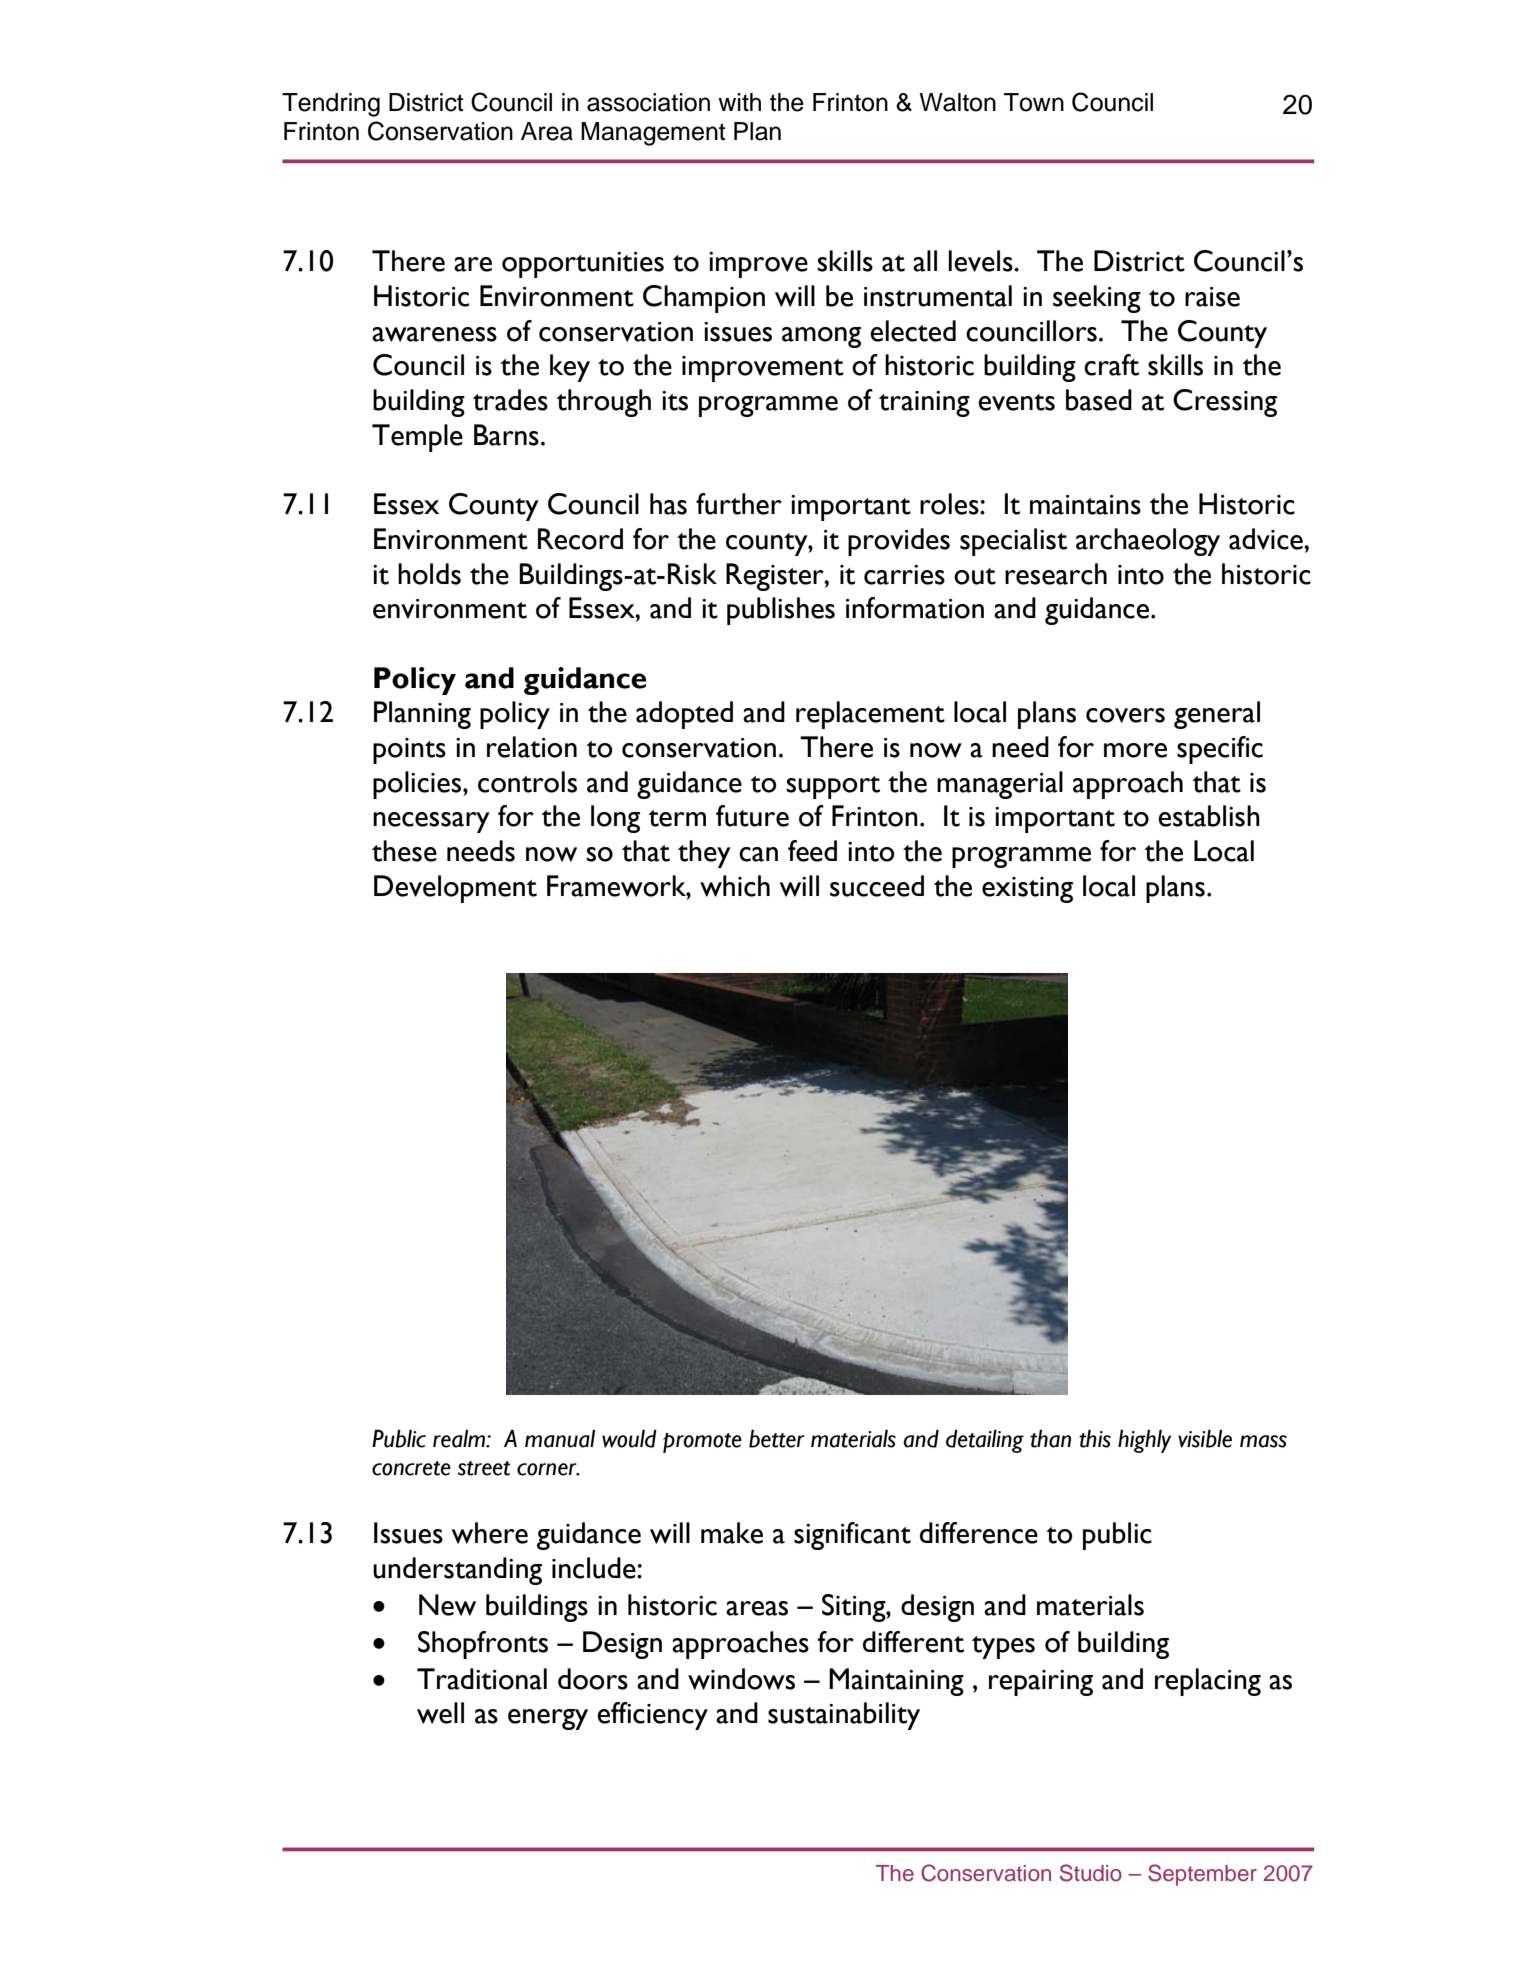 The image size is (1525, 1974). I want to click on holds, so click(429, 574).
